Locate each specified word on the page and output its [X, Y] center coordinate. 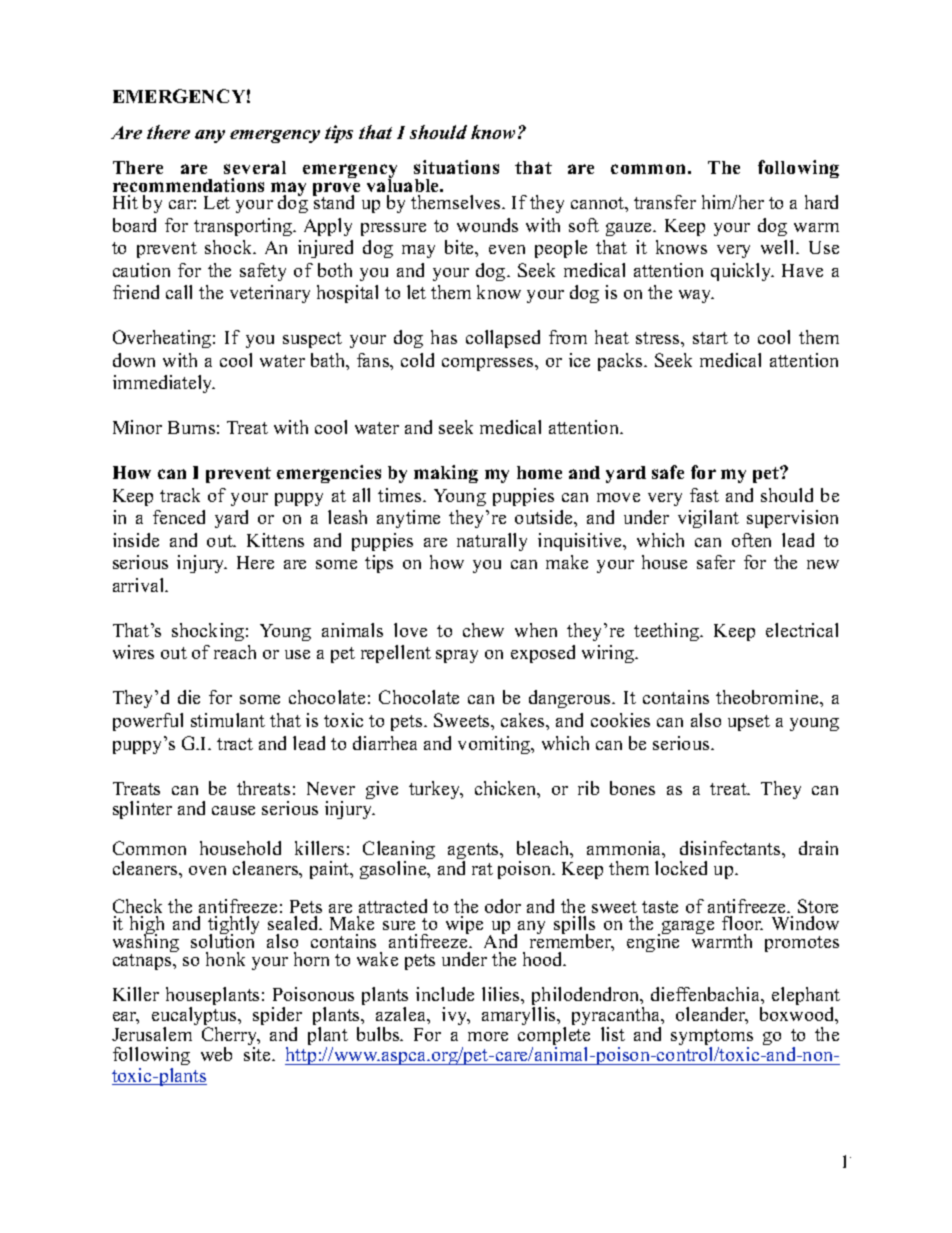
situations [456, 167]
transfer [665, 202]
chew [483, 630]
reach [235, 652]
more [488, 1036]
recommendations [188, 185]
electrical [802, 630]
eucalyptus [195, 1018]
